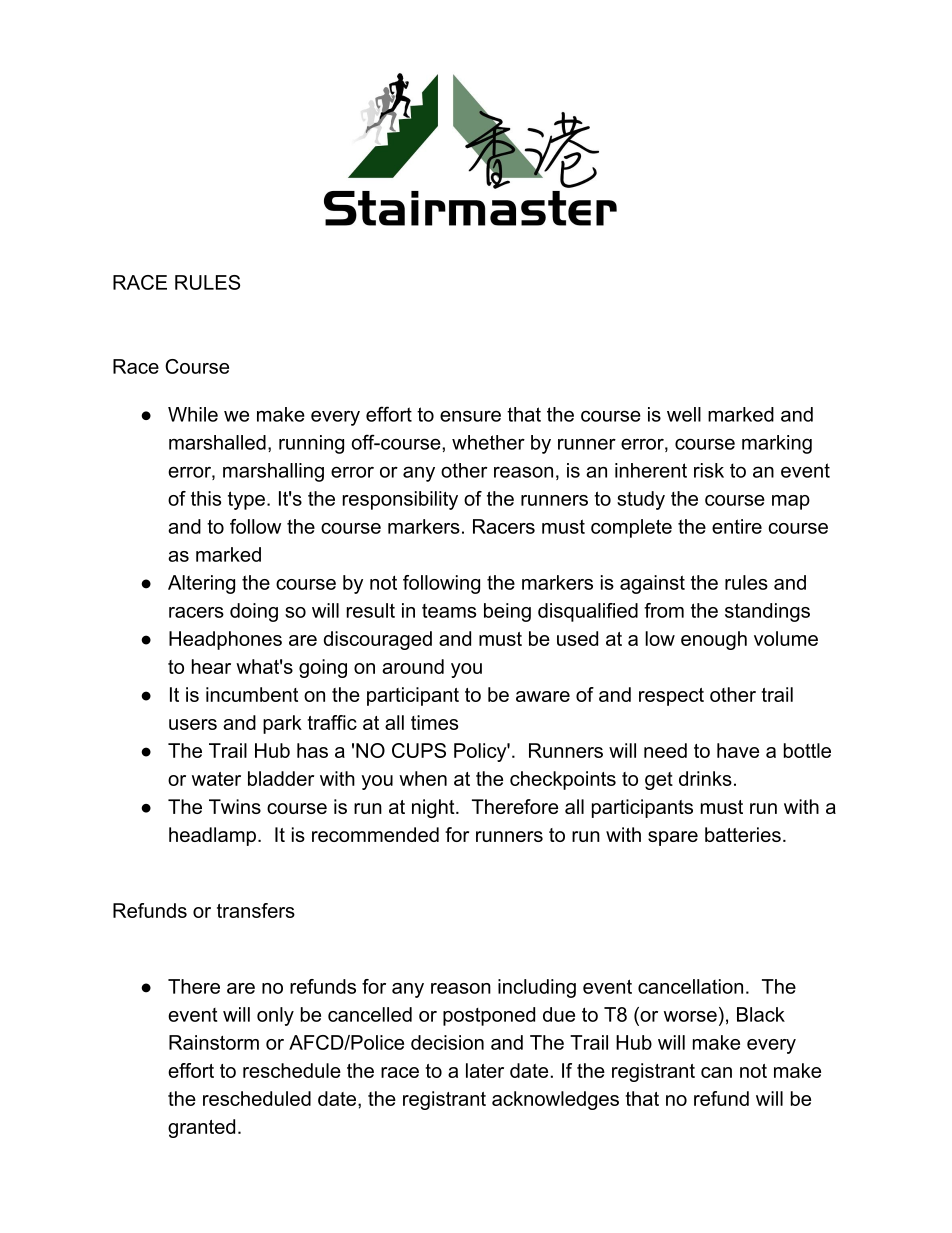 The image size is (952, 1233). I want to click on being, so click(507, 612).
